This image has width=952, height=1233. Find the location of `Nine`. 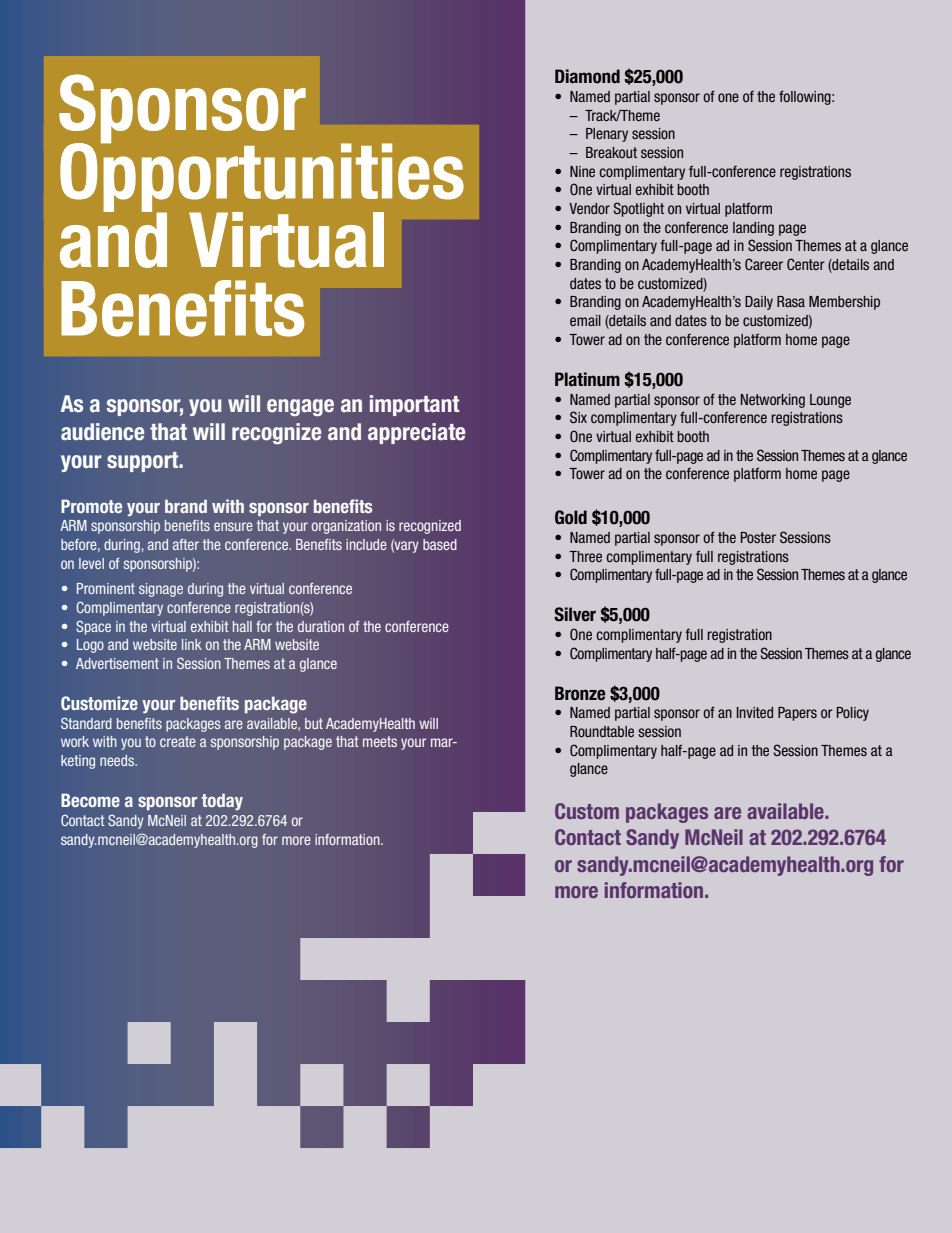

Nine is located at coordinates (582, 171).
